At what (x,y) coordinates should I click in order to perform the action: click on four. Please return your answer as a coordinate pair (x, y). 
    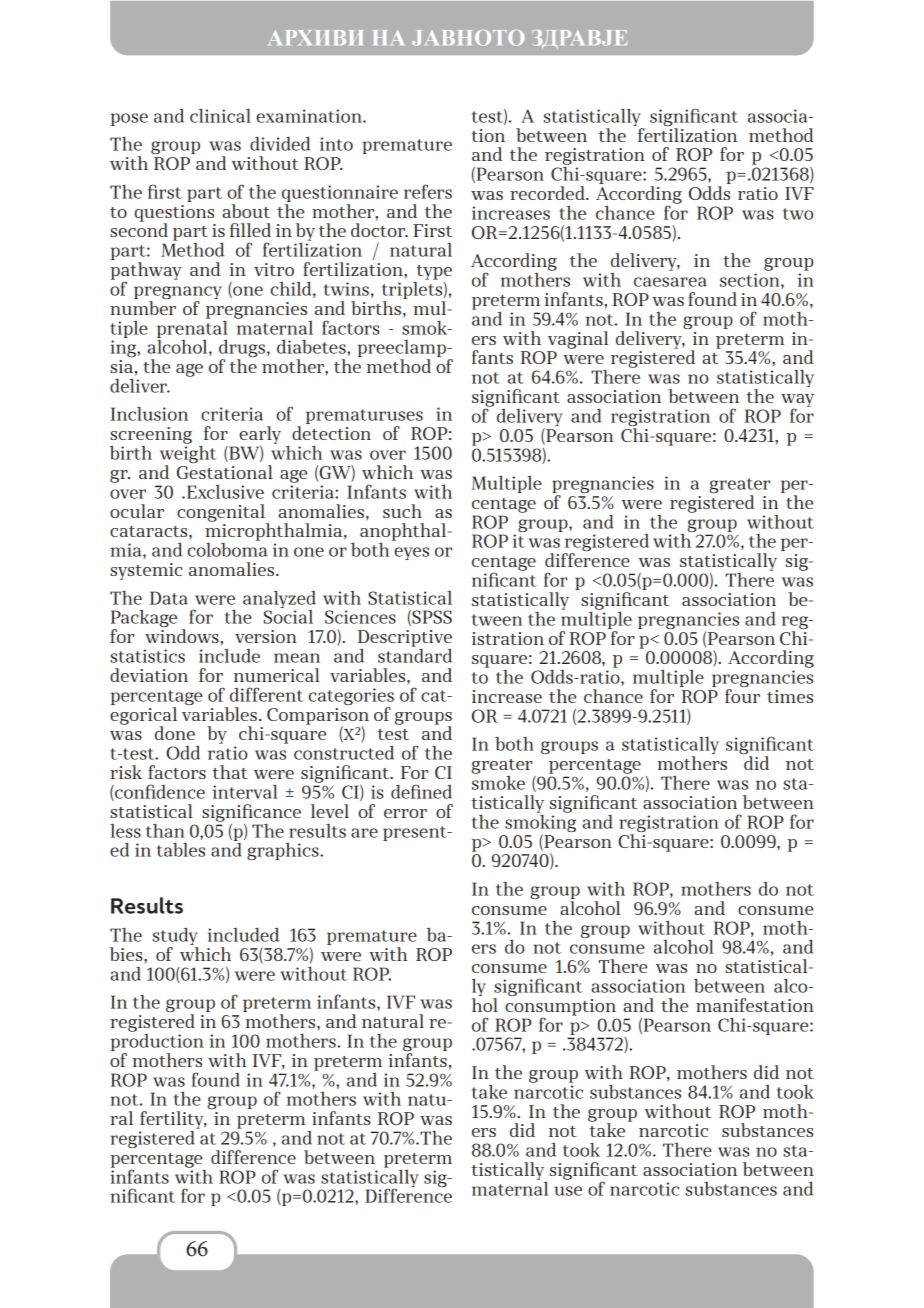
    Looking at the image, I should click on (742, 696).
